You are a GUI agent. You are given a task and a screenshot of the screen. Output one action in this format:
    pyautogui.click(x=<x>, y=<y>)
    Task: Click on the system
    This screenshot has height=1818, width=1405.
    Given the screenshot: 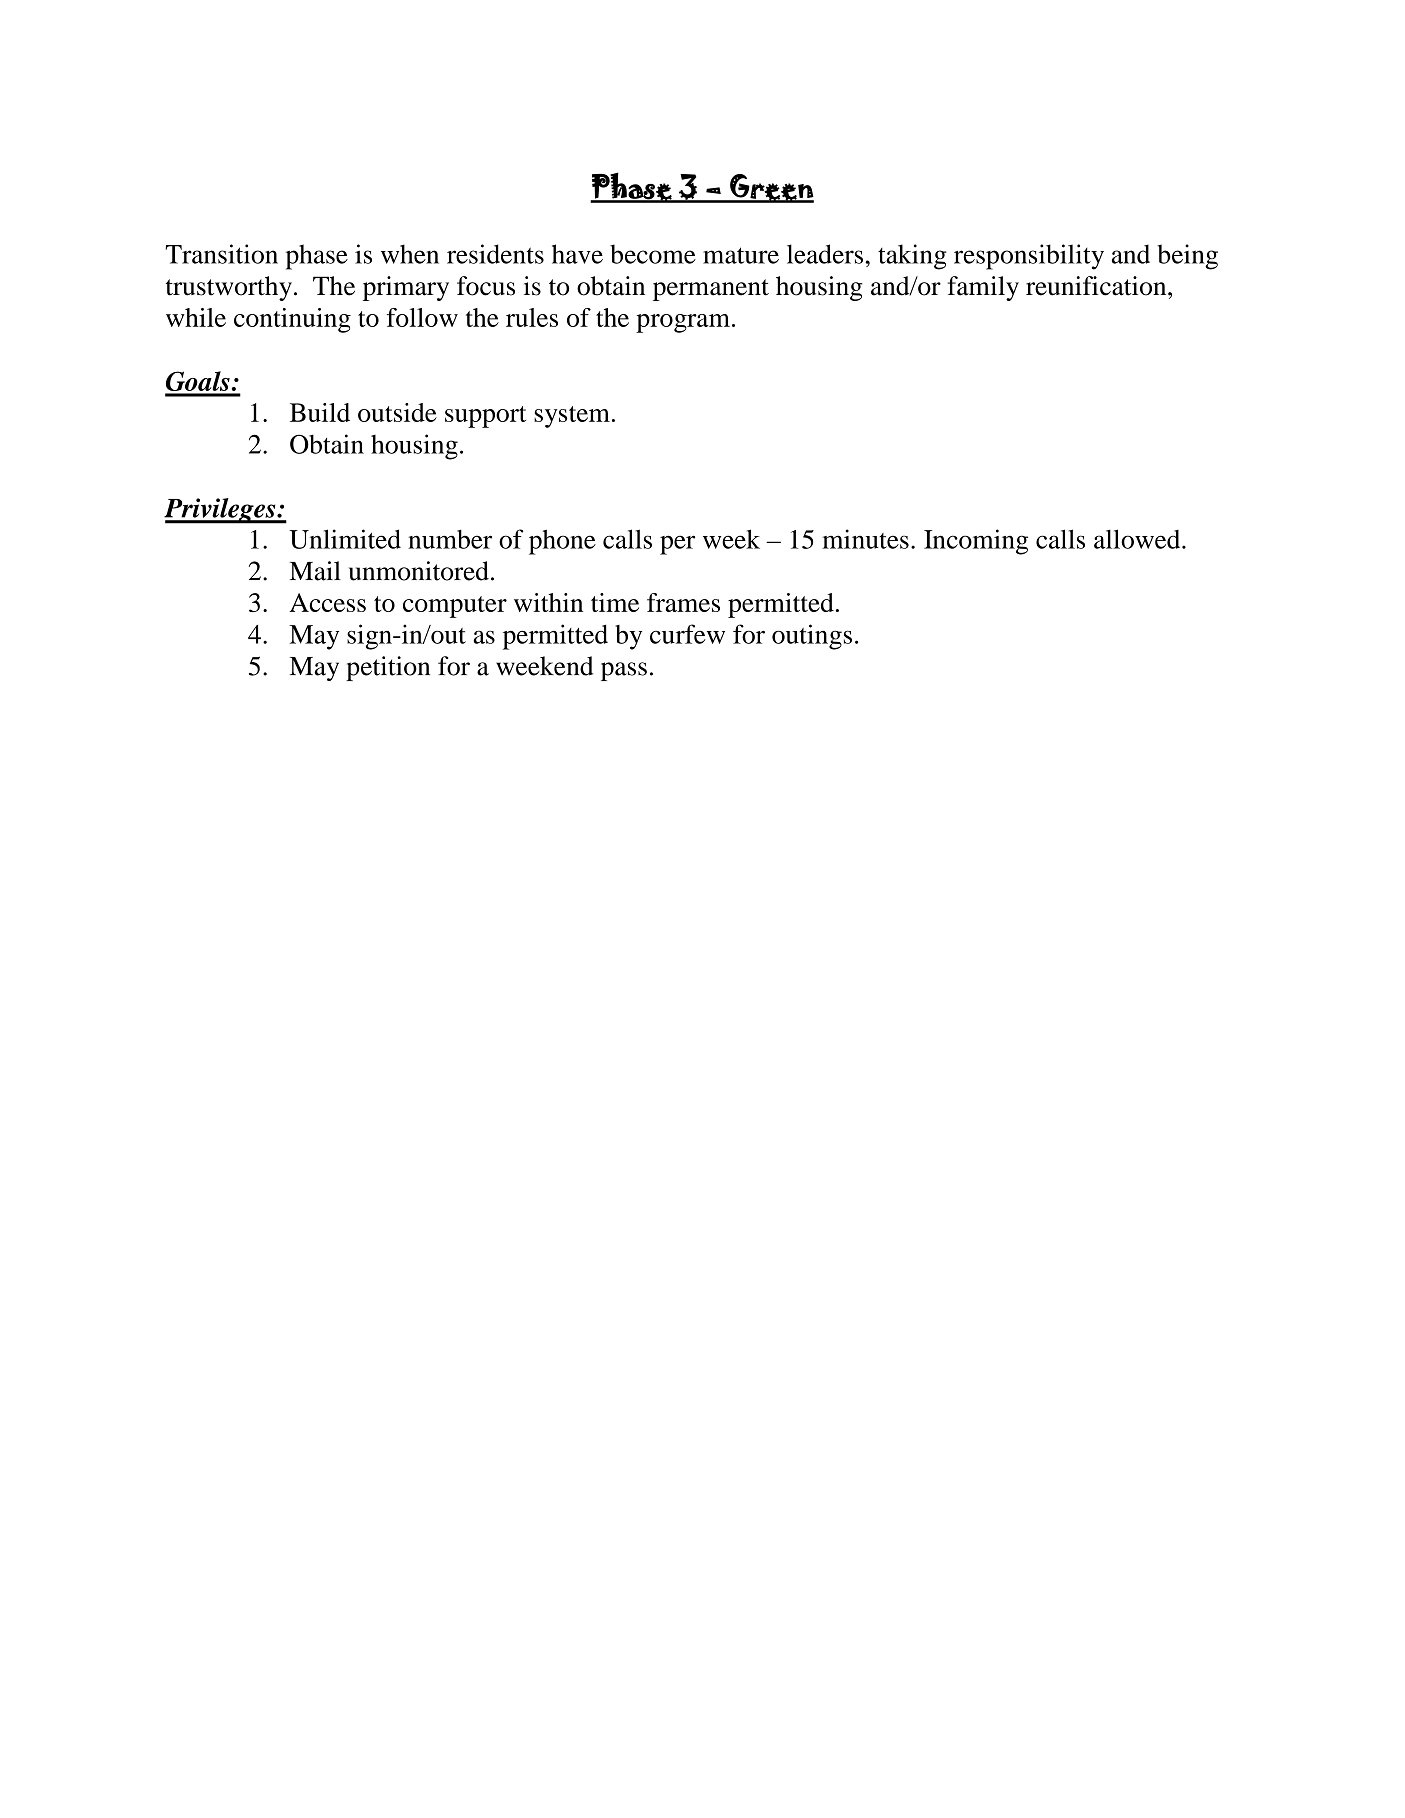 What is the action you would take?
    pyautogui.click(x=572, y=417)
